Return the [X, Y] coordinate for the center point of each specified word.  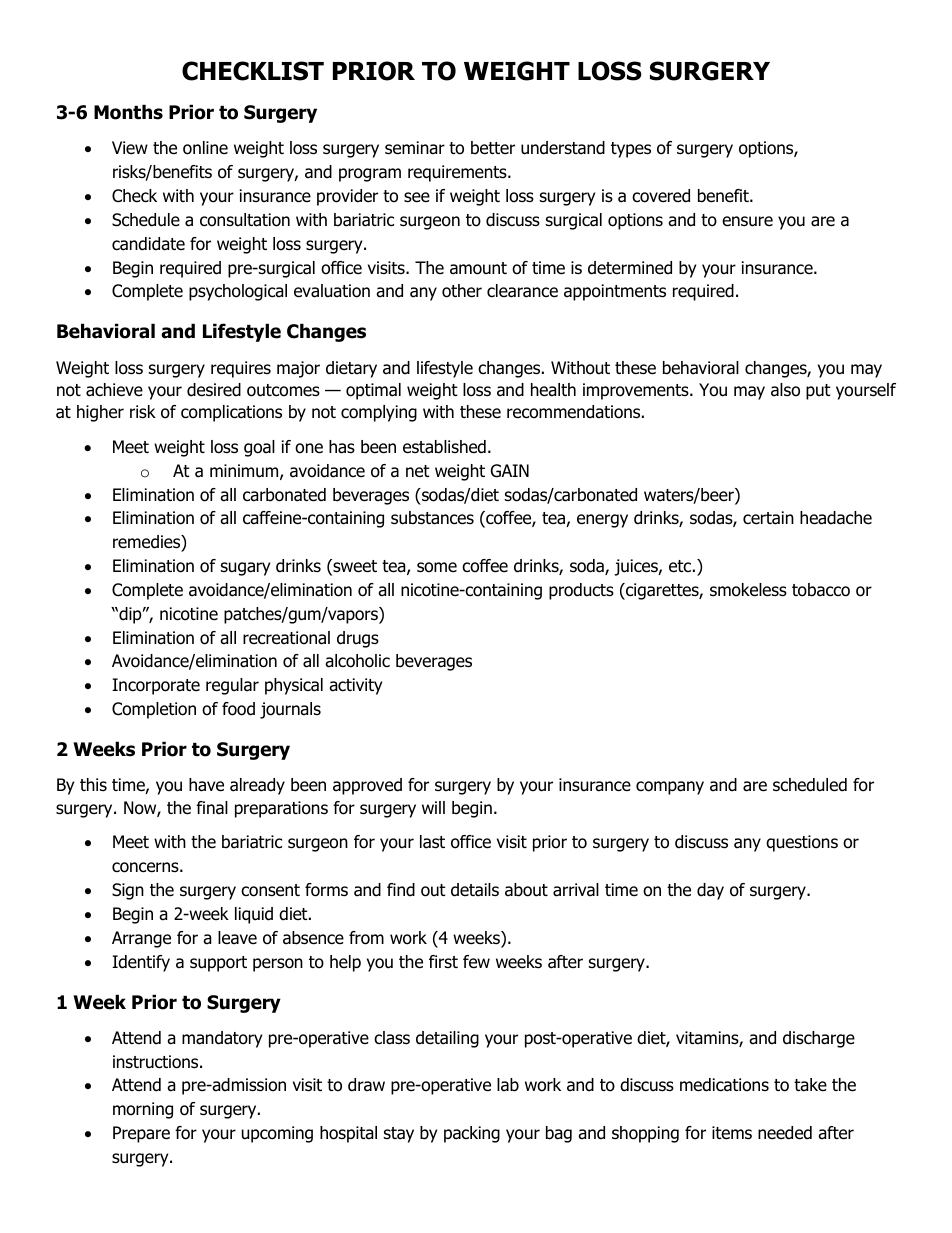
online [205, 148]
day [710, 891]
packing [472, 1134]
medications [724, 1085]
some [437, 567]
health [553, 390]
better [493, 148]
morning [143, 1110]
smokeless [748, 590]
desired [214, 390]
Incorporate [156, 686]
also [785, 390]
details [475, 890]
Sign [128, 891]
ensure [747, 221]
